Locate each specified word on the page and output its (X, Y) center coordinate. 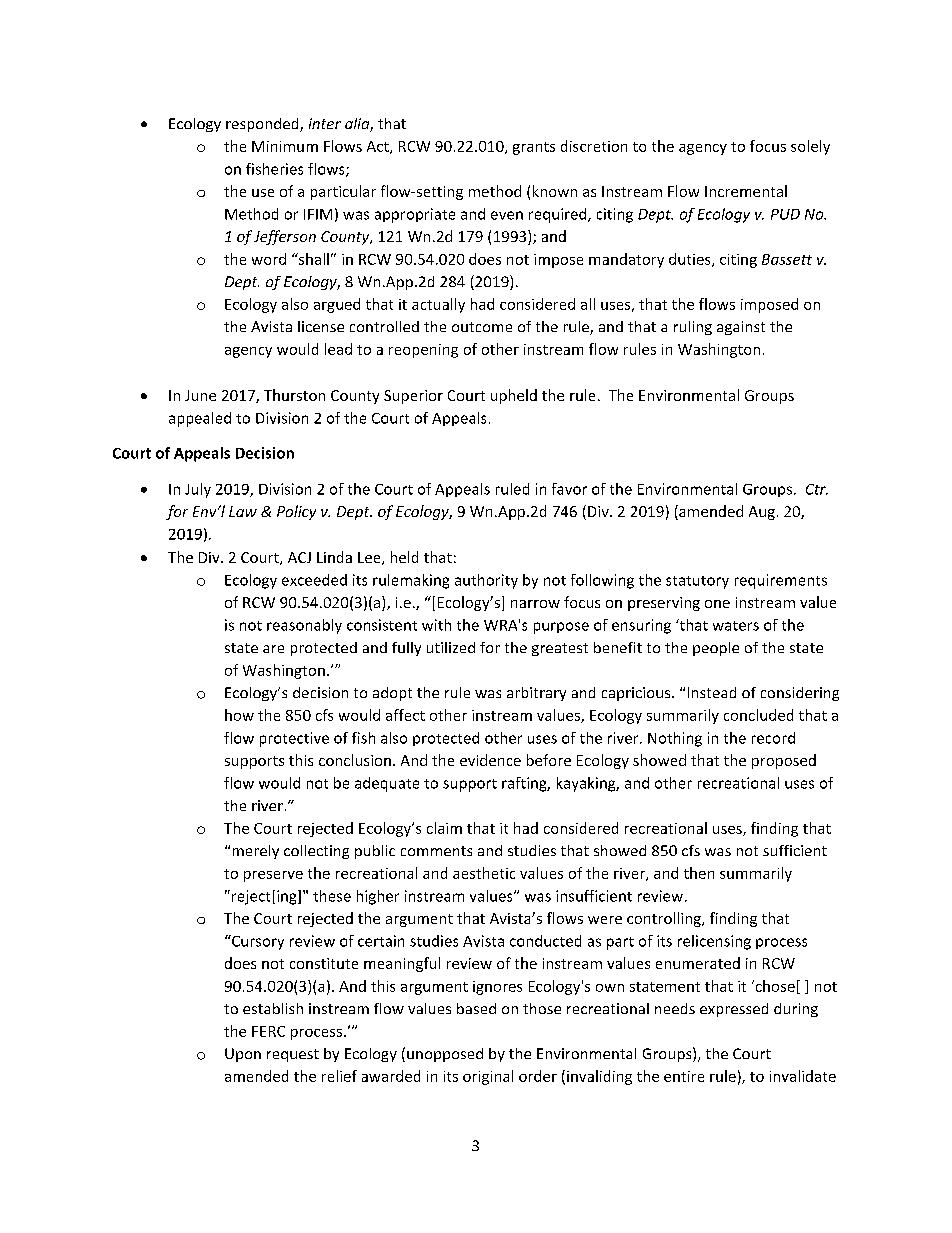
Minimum (285, 146)
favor (569, 489)
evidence (490, 760)
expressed (734, 1010)
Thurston (294, 395)
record (773, 738)
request (293, 1055)
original (488, 1077)
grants (534, 148)
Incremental (746, 191)
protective (294, 739)
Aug (762, 513)
